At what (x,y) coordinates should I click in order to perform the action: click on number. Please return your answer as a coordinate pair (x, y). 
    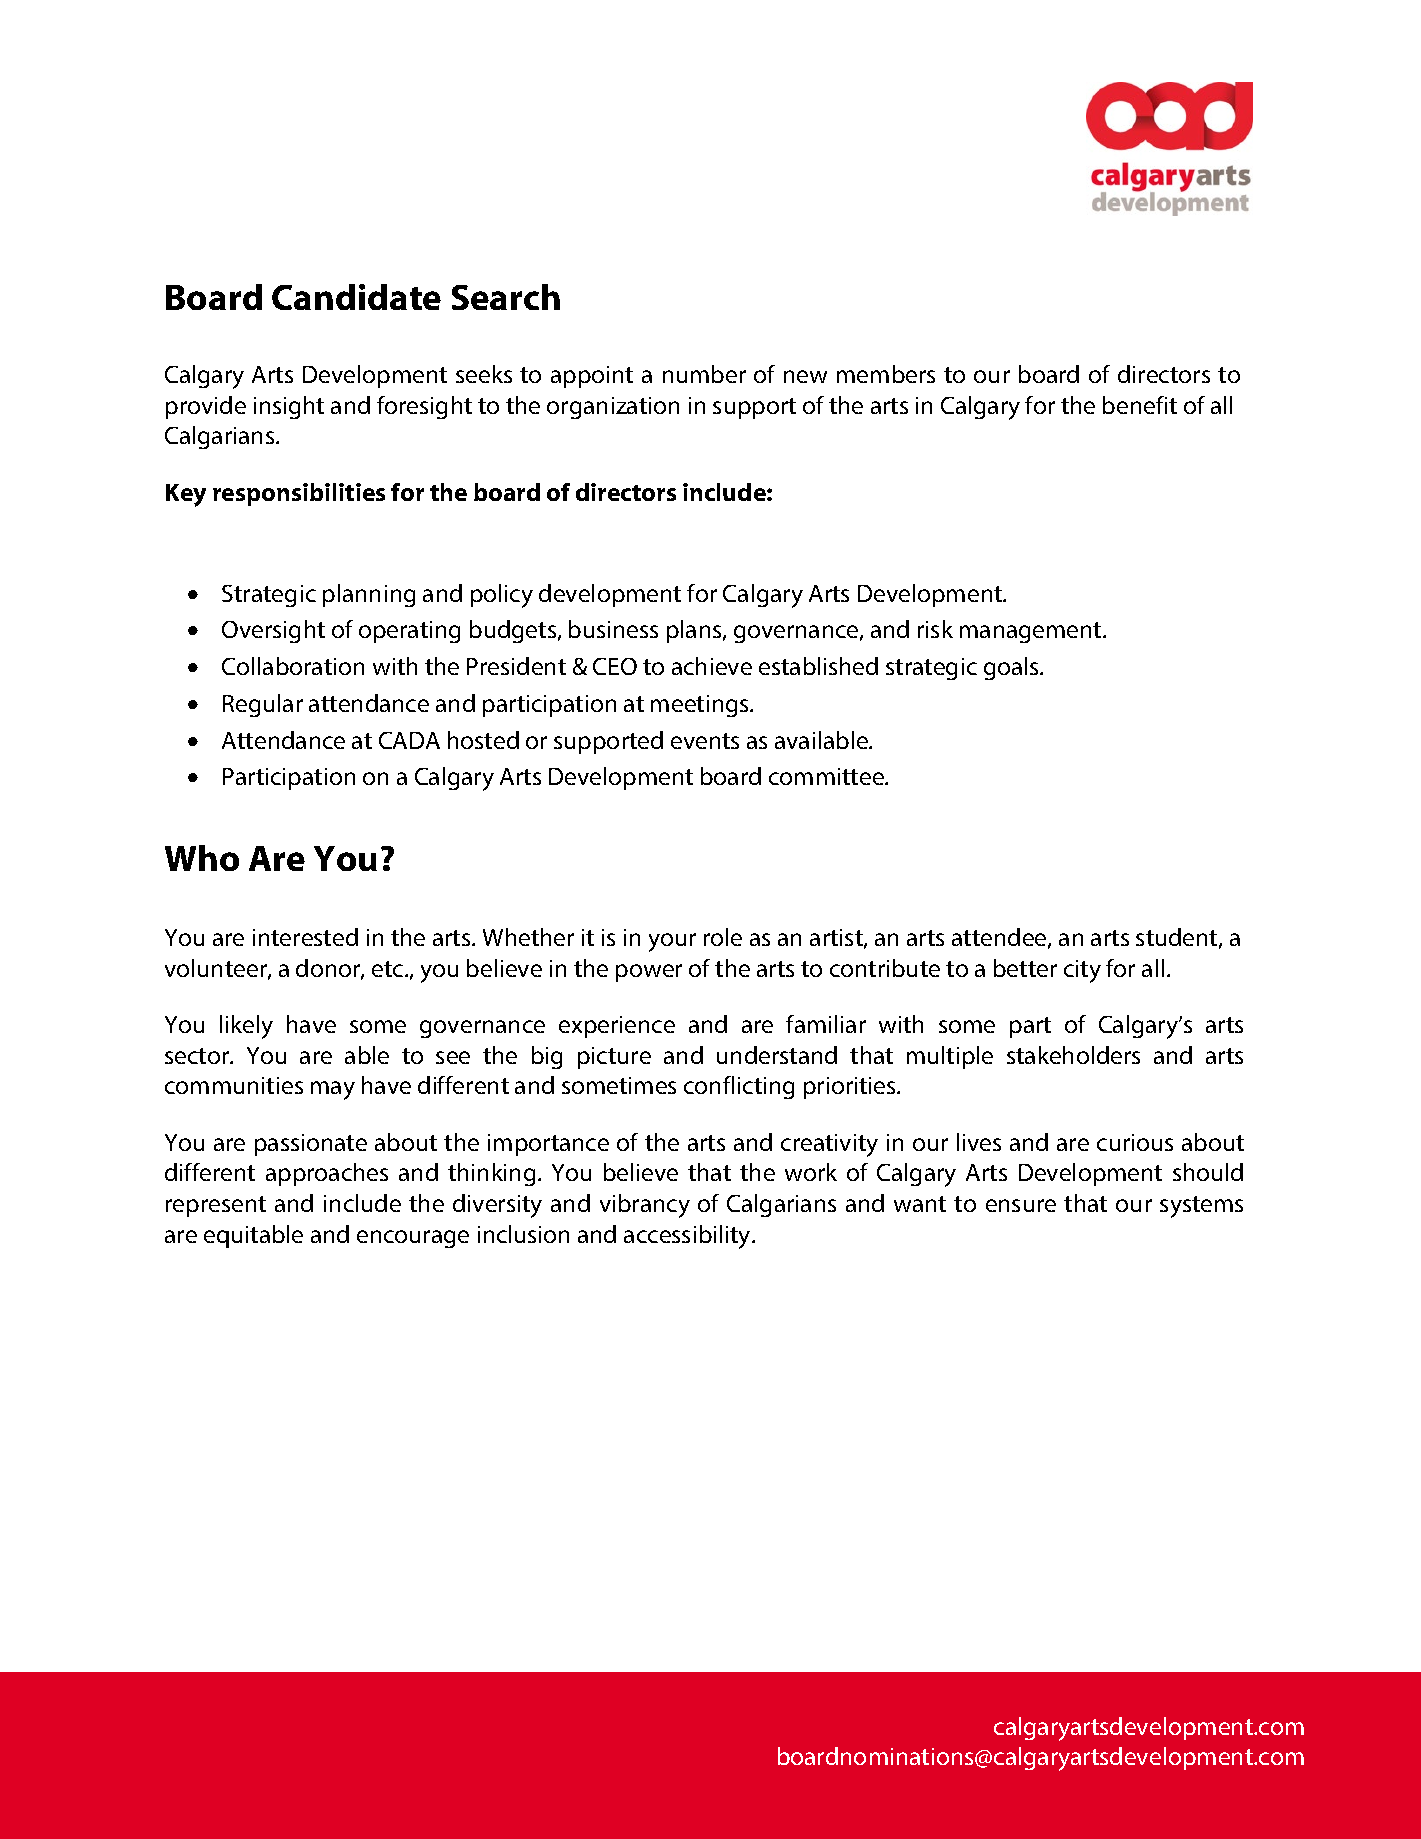
    Looking at the image, I should click on (704, 374).
